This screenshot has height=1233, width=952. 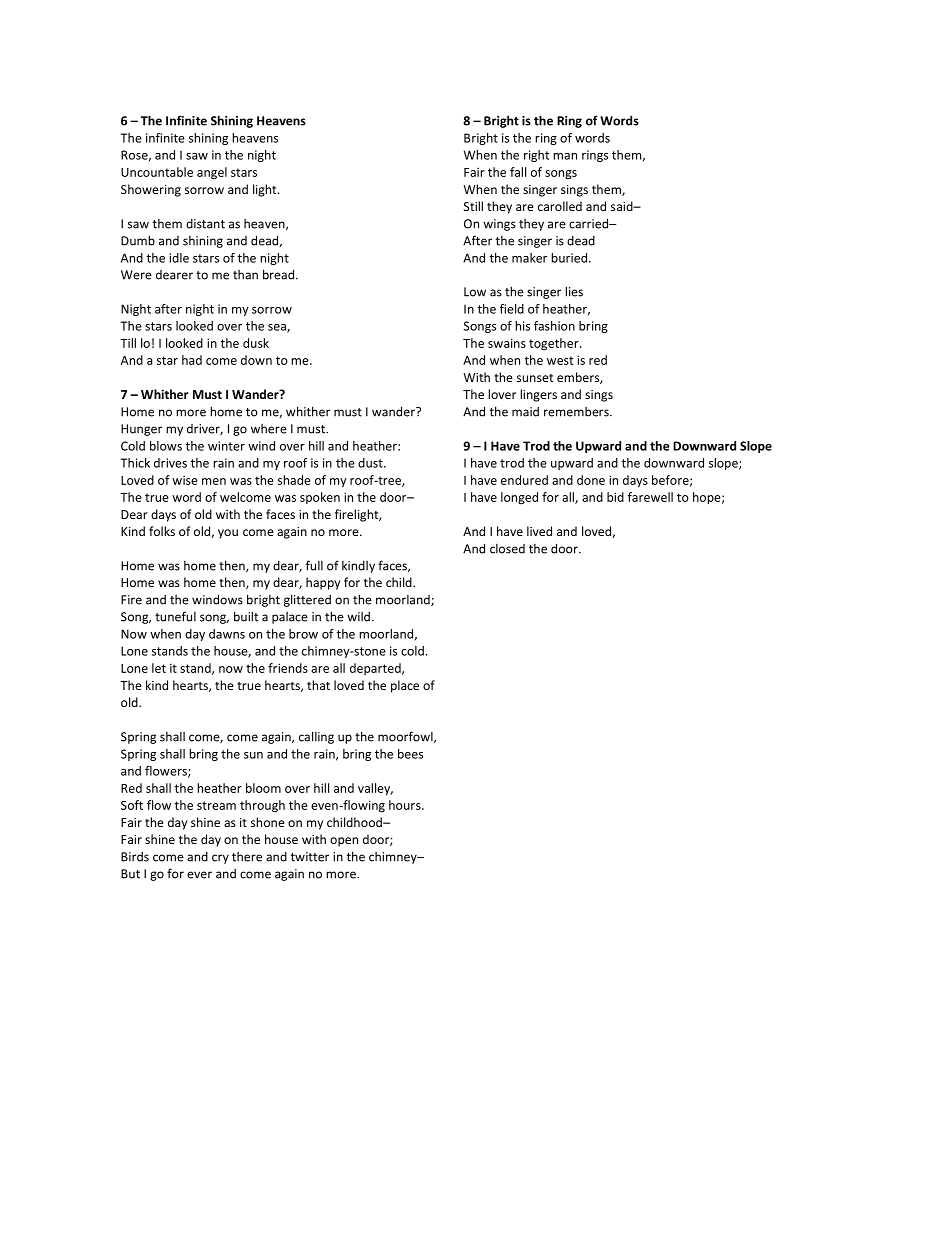 I want to click on man, so click(x=565, y=156).
